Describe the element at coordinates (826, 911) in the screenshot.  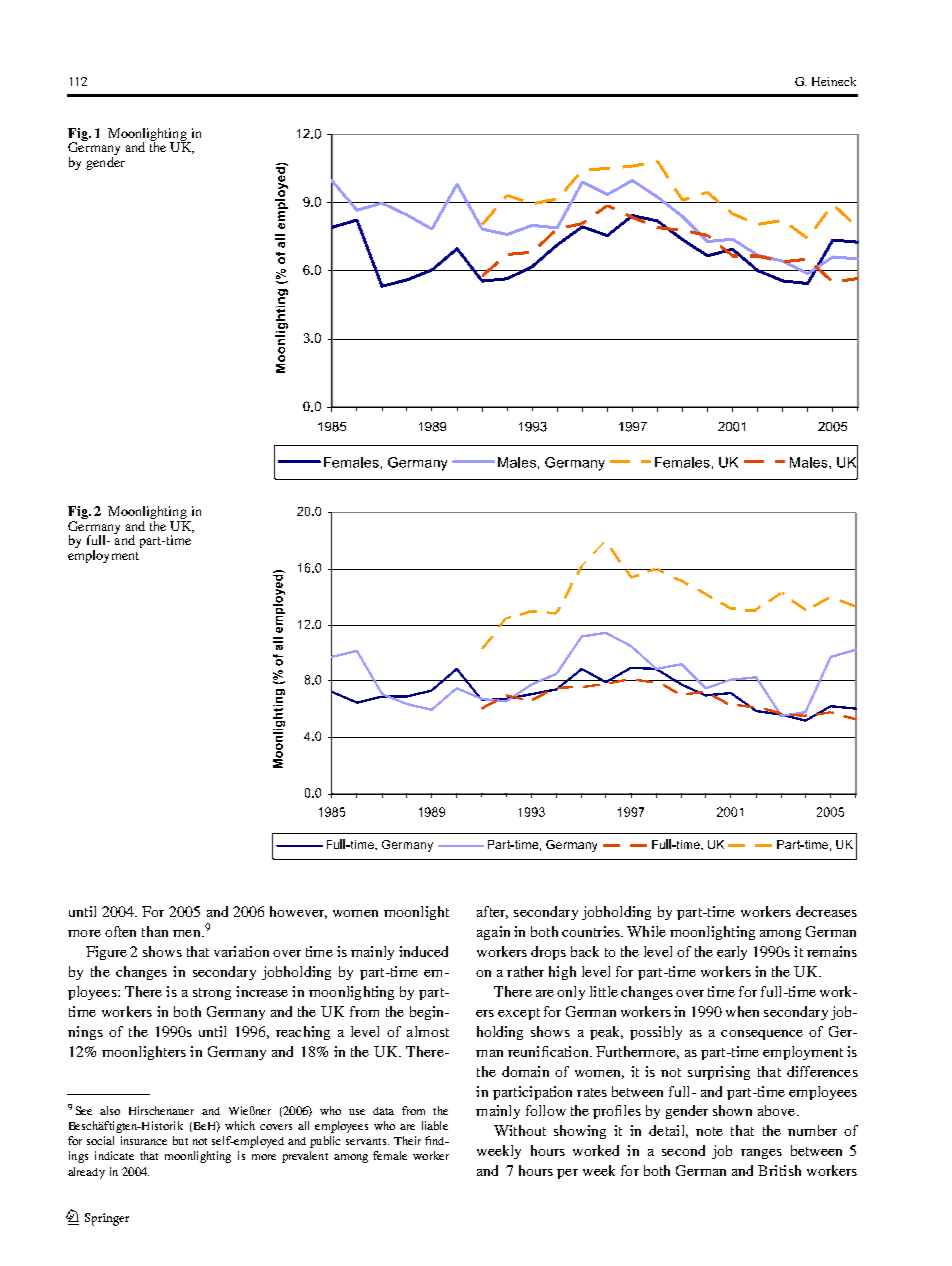
I see `decreases` at that location.
